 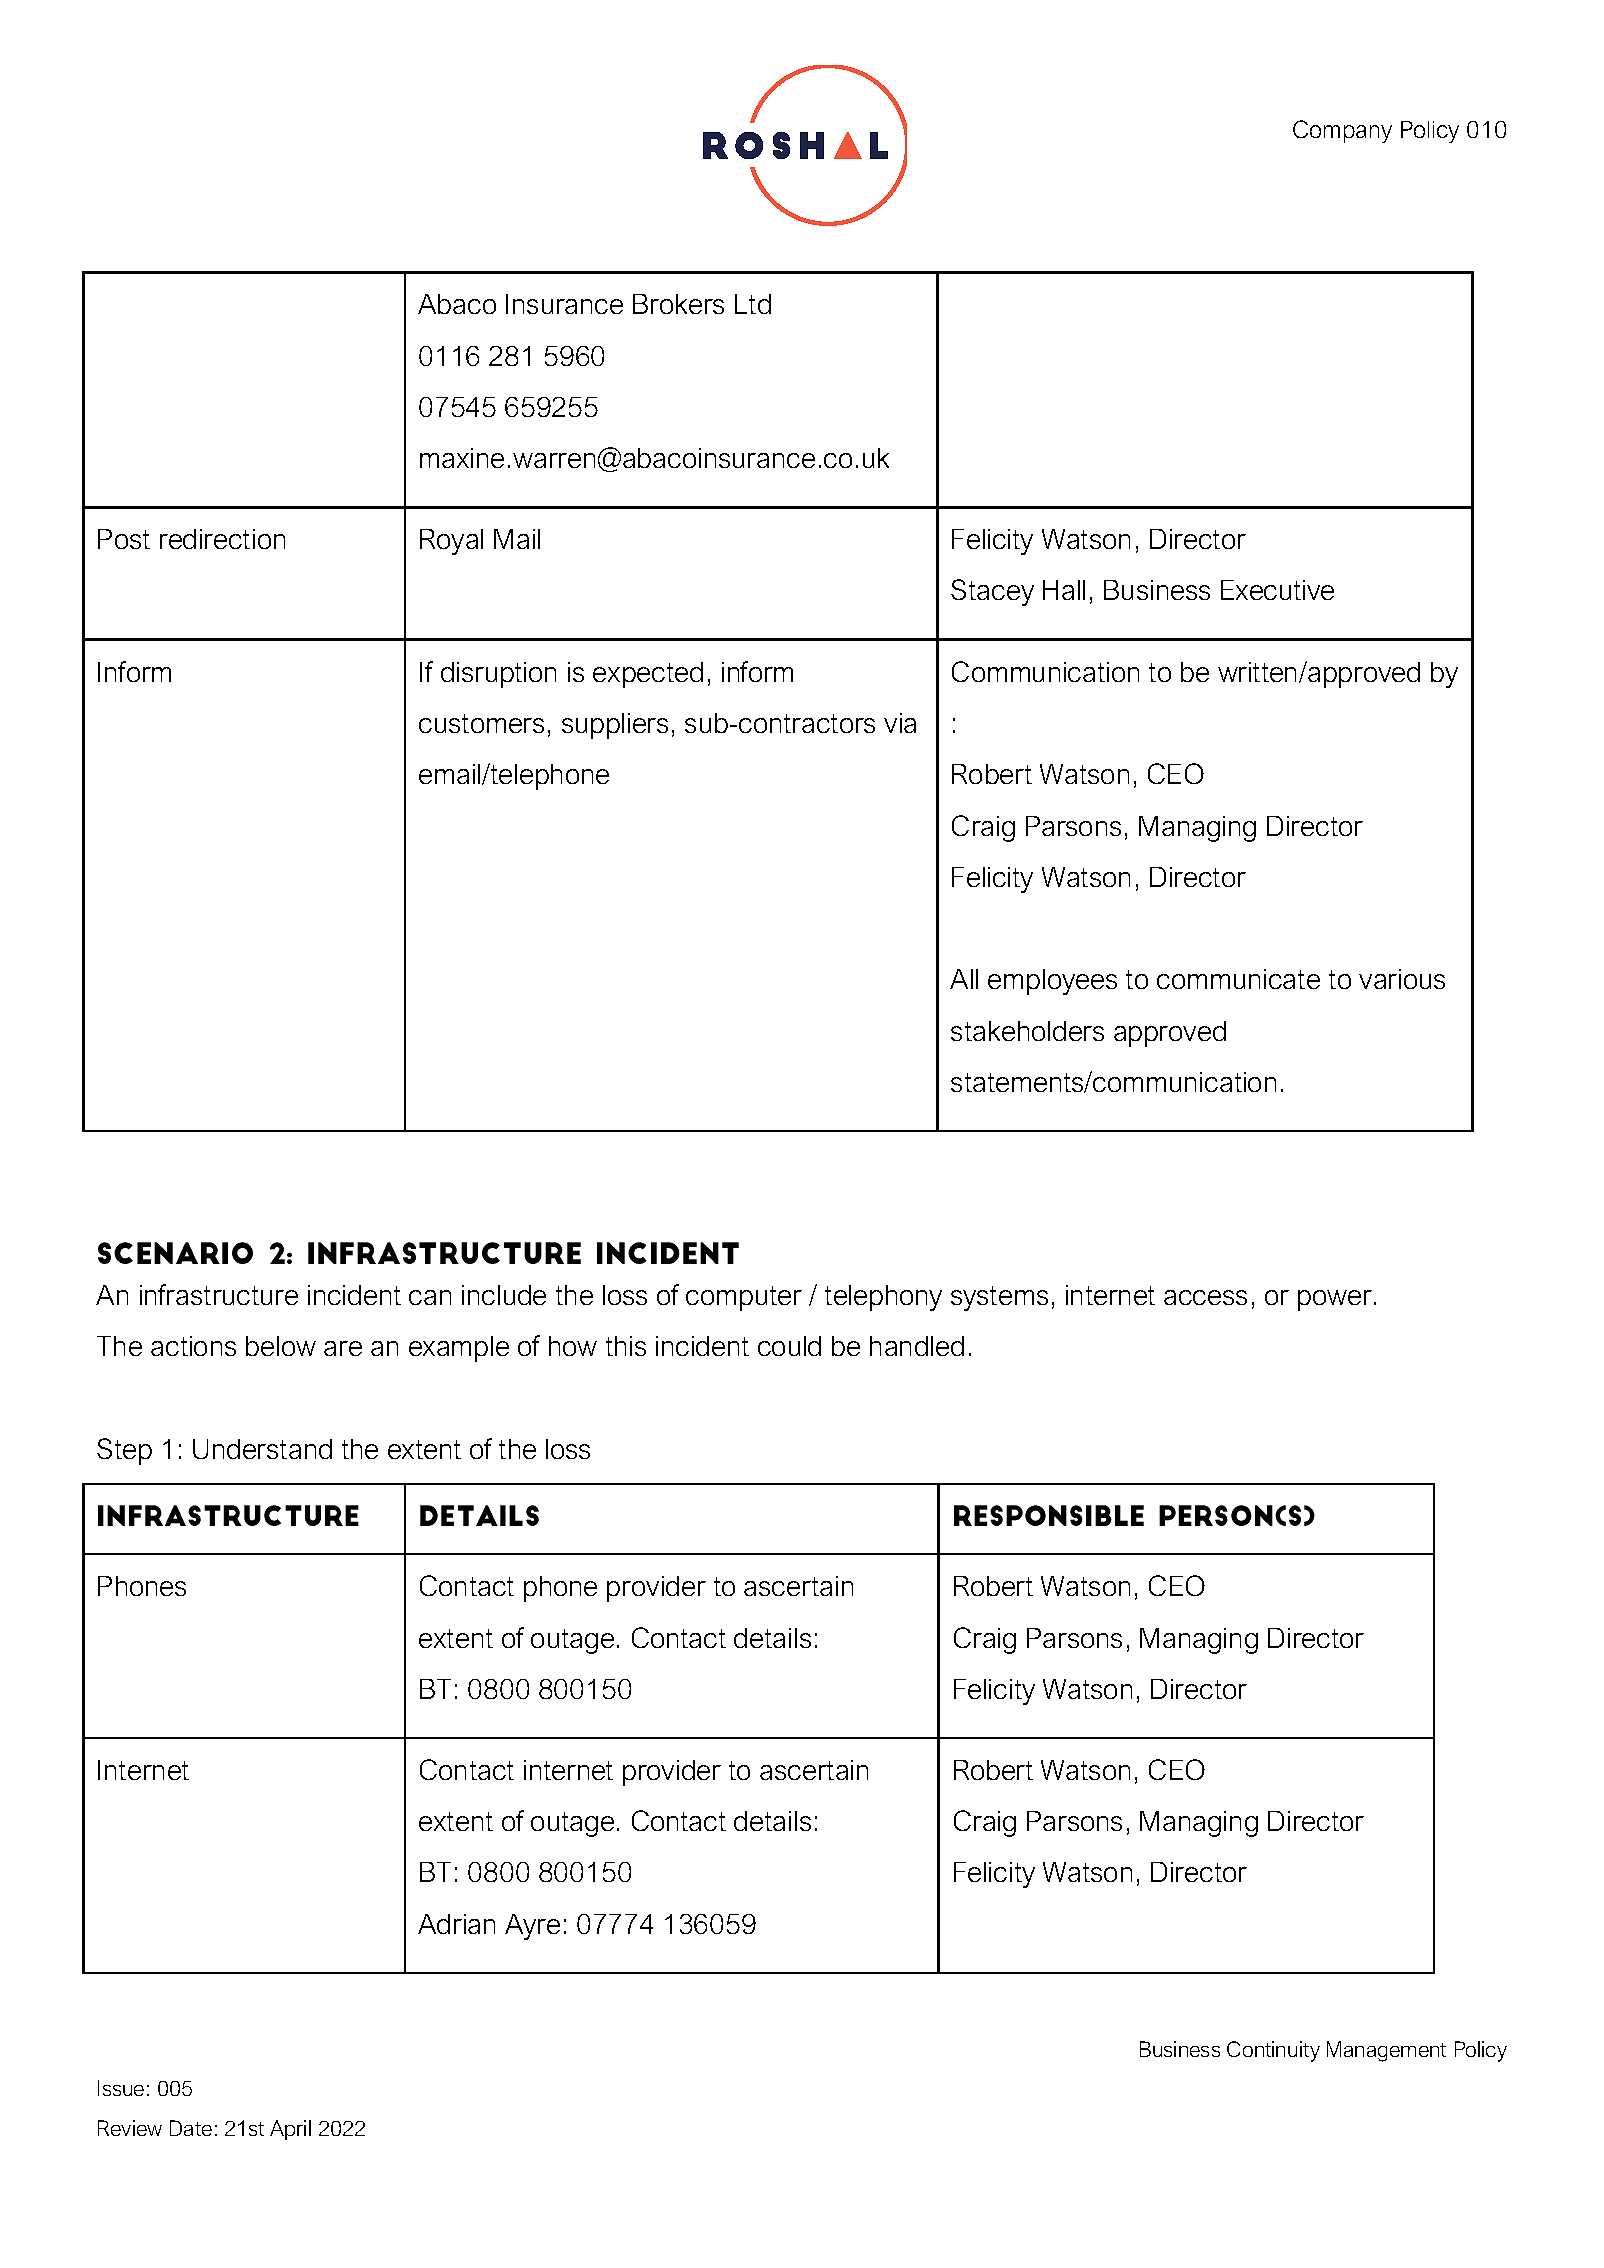 I want to click on April, so click(x=290, y=2130).
